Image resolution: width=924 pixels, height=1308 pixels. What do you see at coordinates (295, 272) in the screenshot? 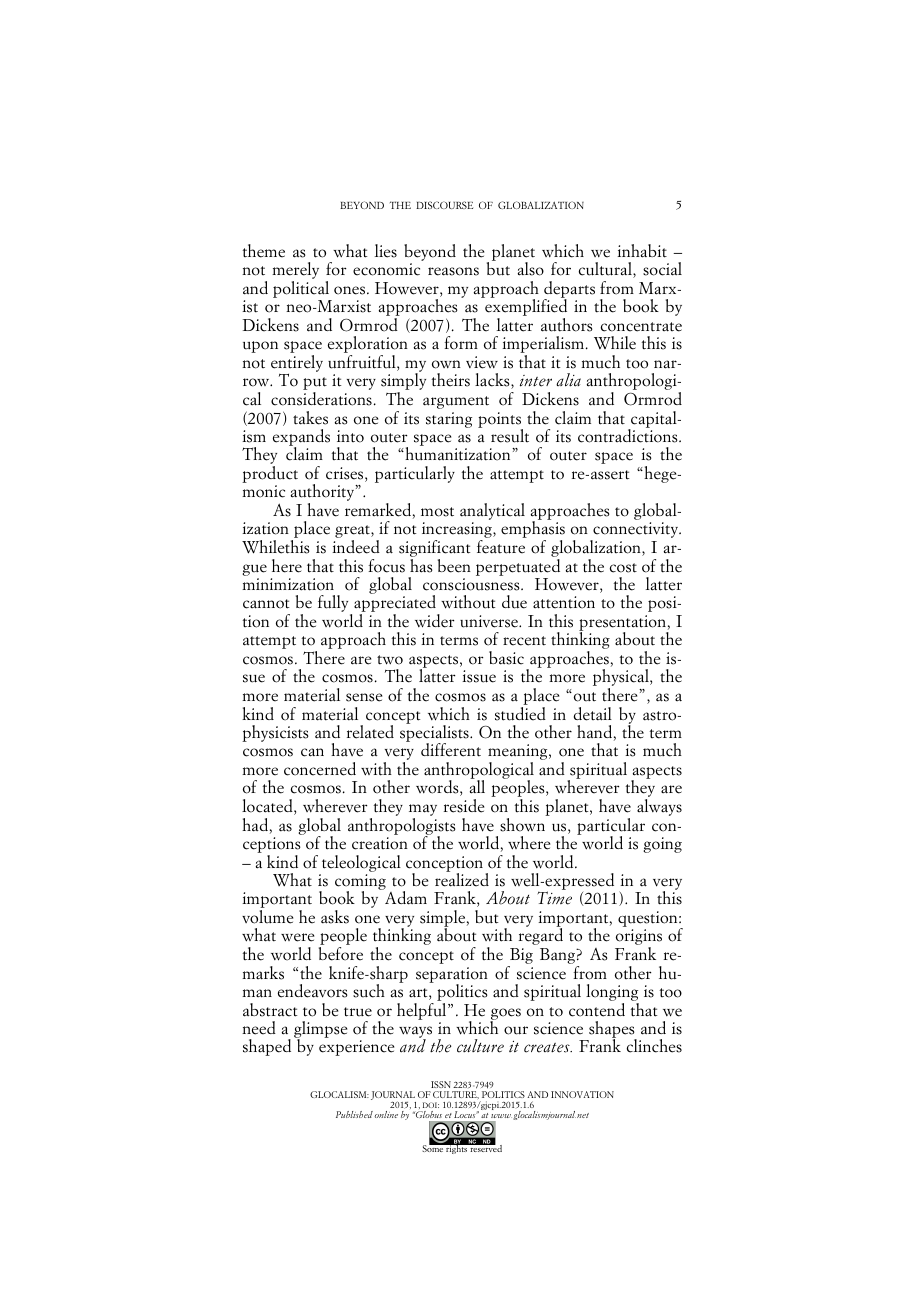
I see `merely` at bounding box center [295, 272].
